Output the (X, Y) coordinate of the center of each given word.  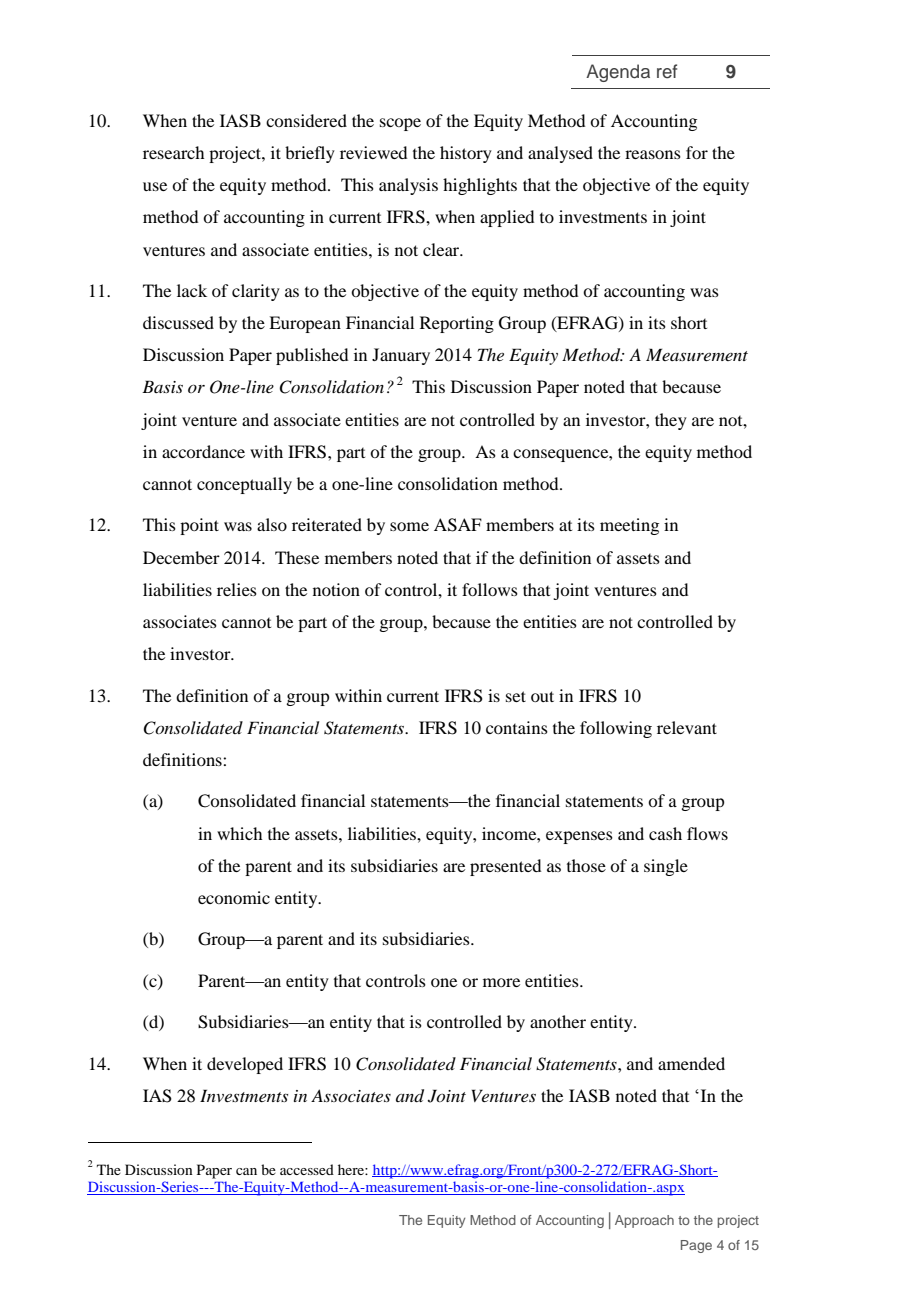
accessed (307, 1169)
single (666, 867)
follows (490, 589)
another (558, 1021)
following (616, 729)
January (401, 356)
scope (400, 124)
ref (667, 71)
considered (306, 120)
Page (696, 1246)
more (501, 982)
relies (237, 589)
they (671, 421)
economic (234, 897)
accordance (203, 451)
